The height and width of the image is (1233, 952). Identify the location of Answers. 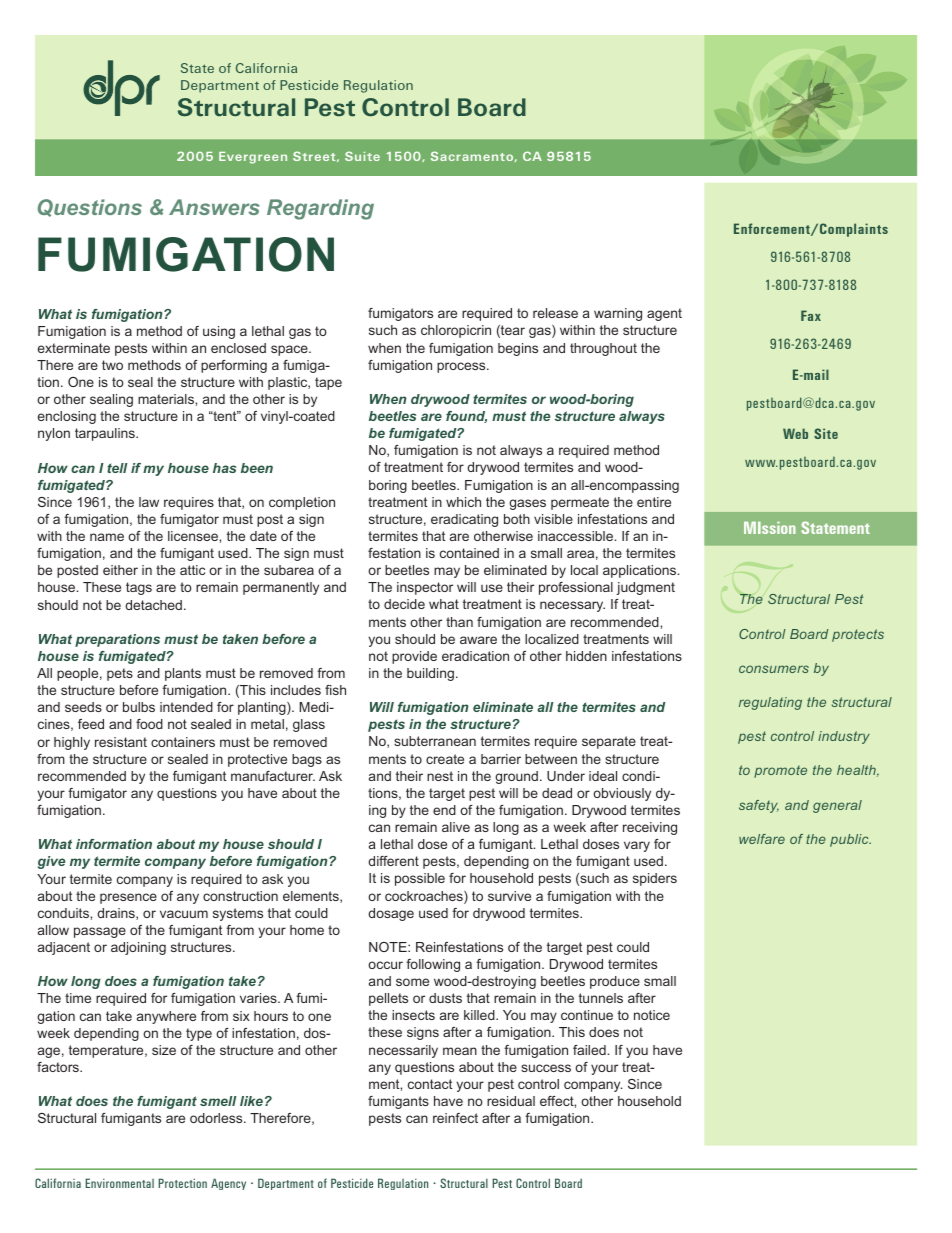
(214, 207).
